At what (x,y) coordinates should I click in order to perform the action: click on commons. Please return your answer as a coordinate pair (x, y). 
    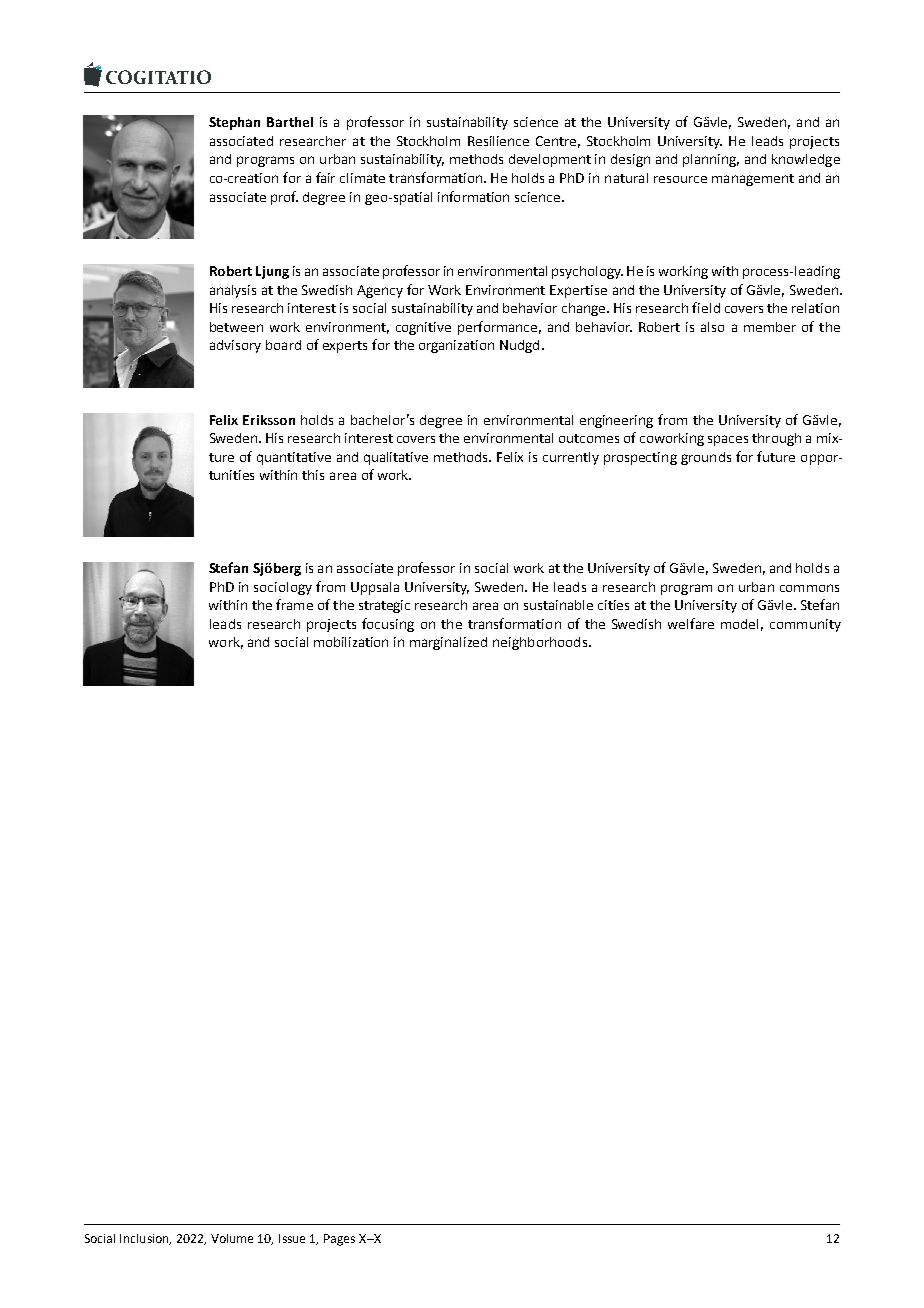
    Looking at the image, I should click on (809, 588).
